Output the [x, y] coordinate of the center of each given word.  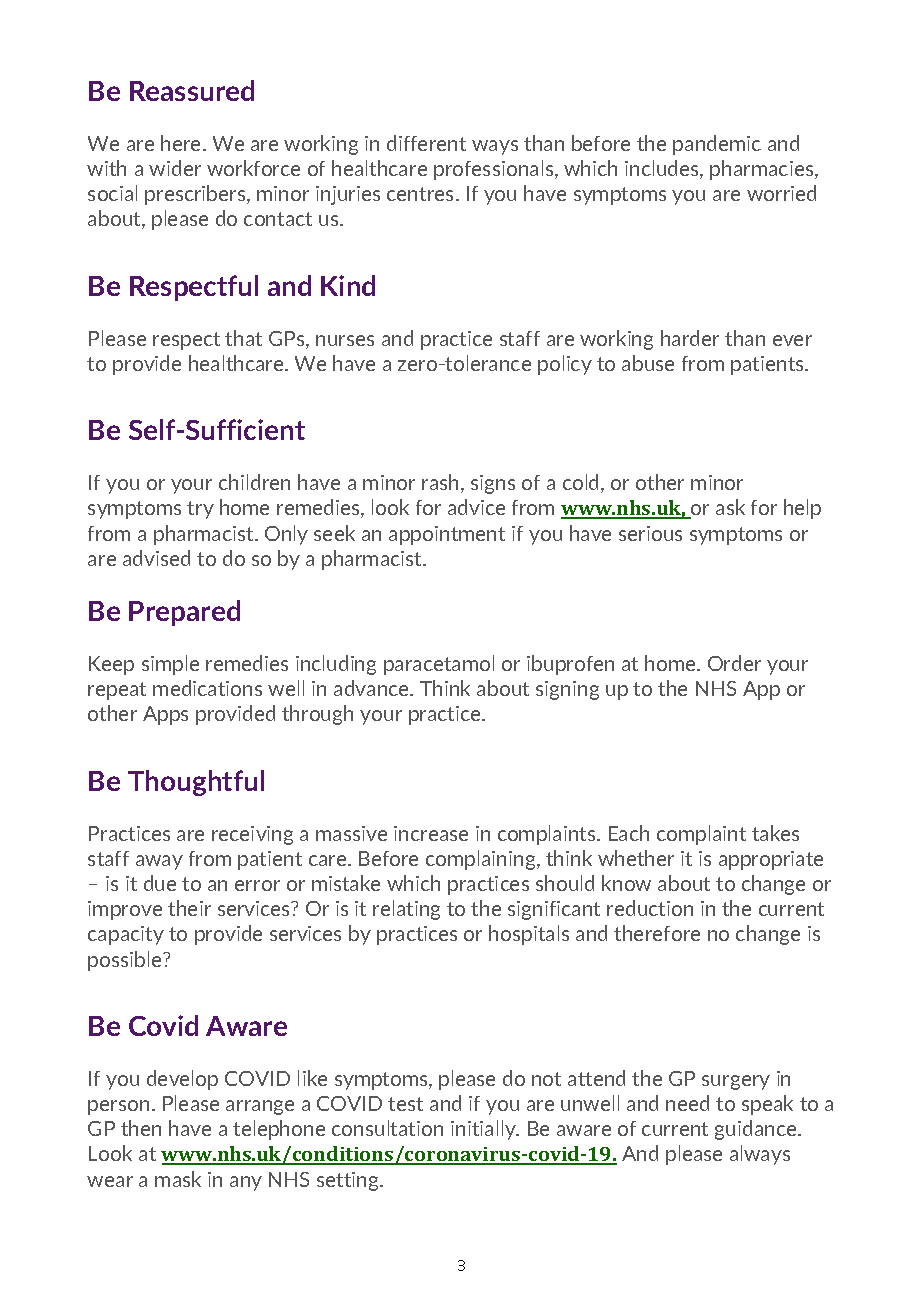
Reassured [192, 90]
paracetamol [439, 665]
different [426, 143]
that [243, 338]
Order [734, 663]
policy [565, 365]
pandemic [717, 145]
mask [178, 1179]
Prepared [184, 613]
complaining [482, 860]
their [189, 908]
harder [690, 338]
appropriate [771, 860]
